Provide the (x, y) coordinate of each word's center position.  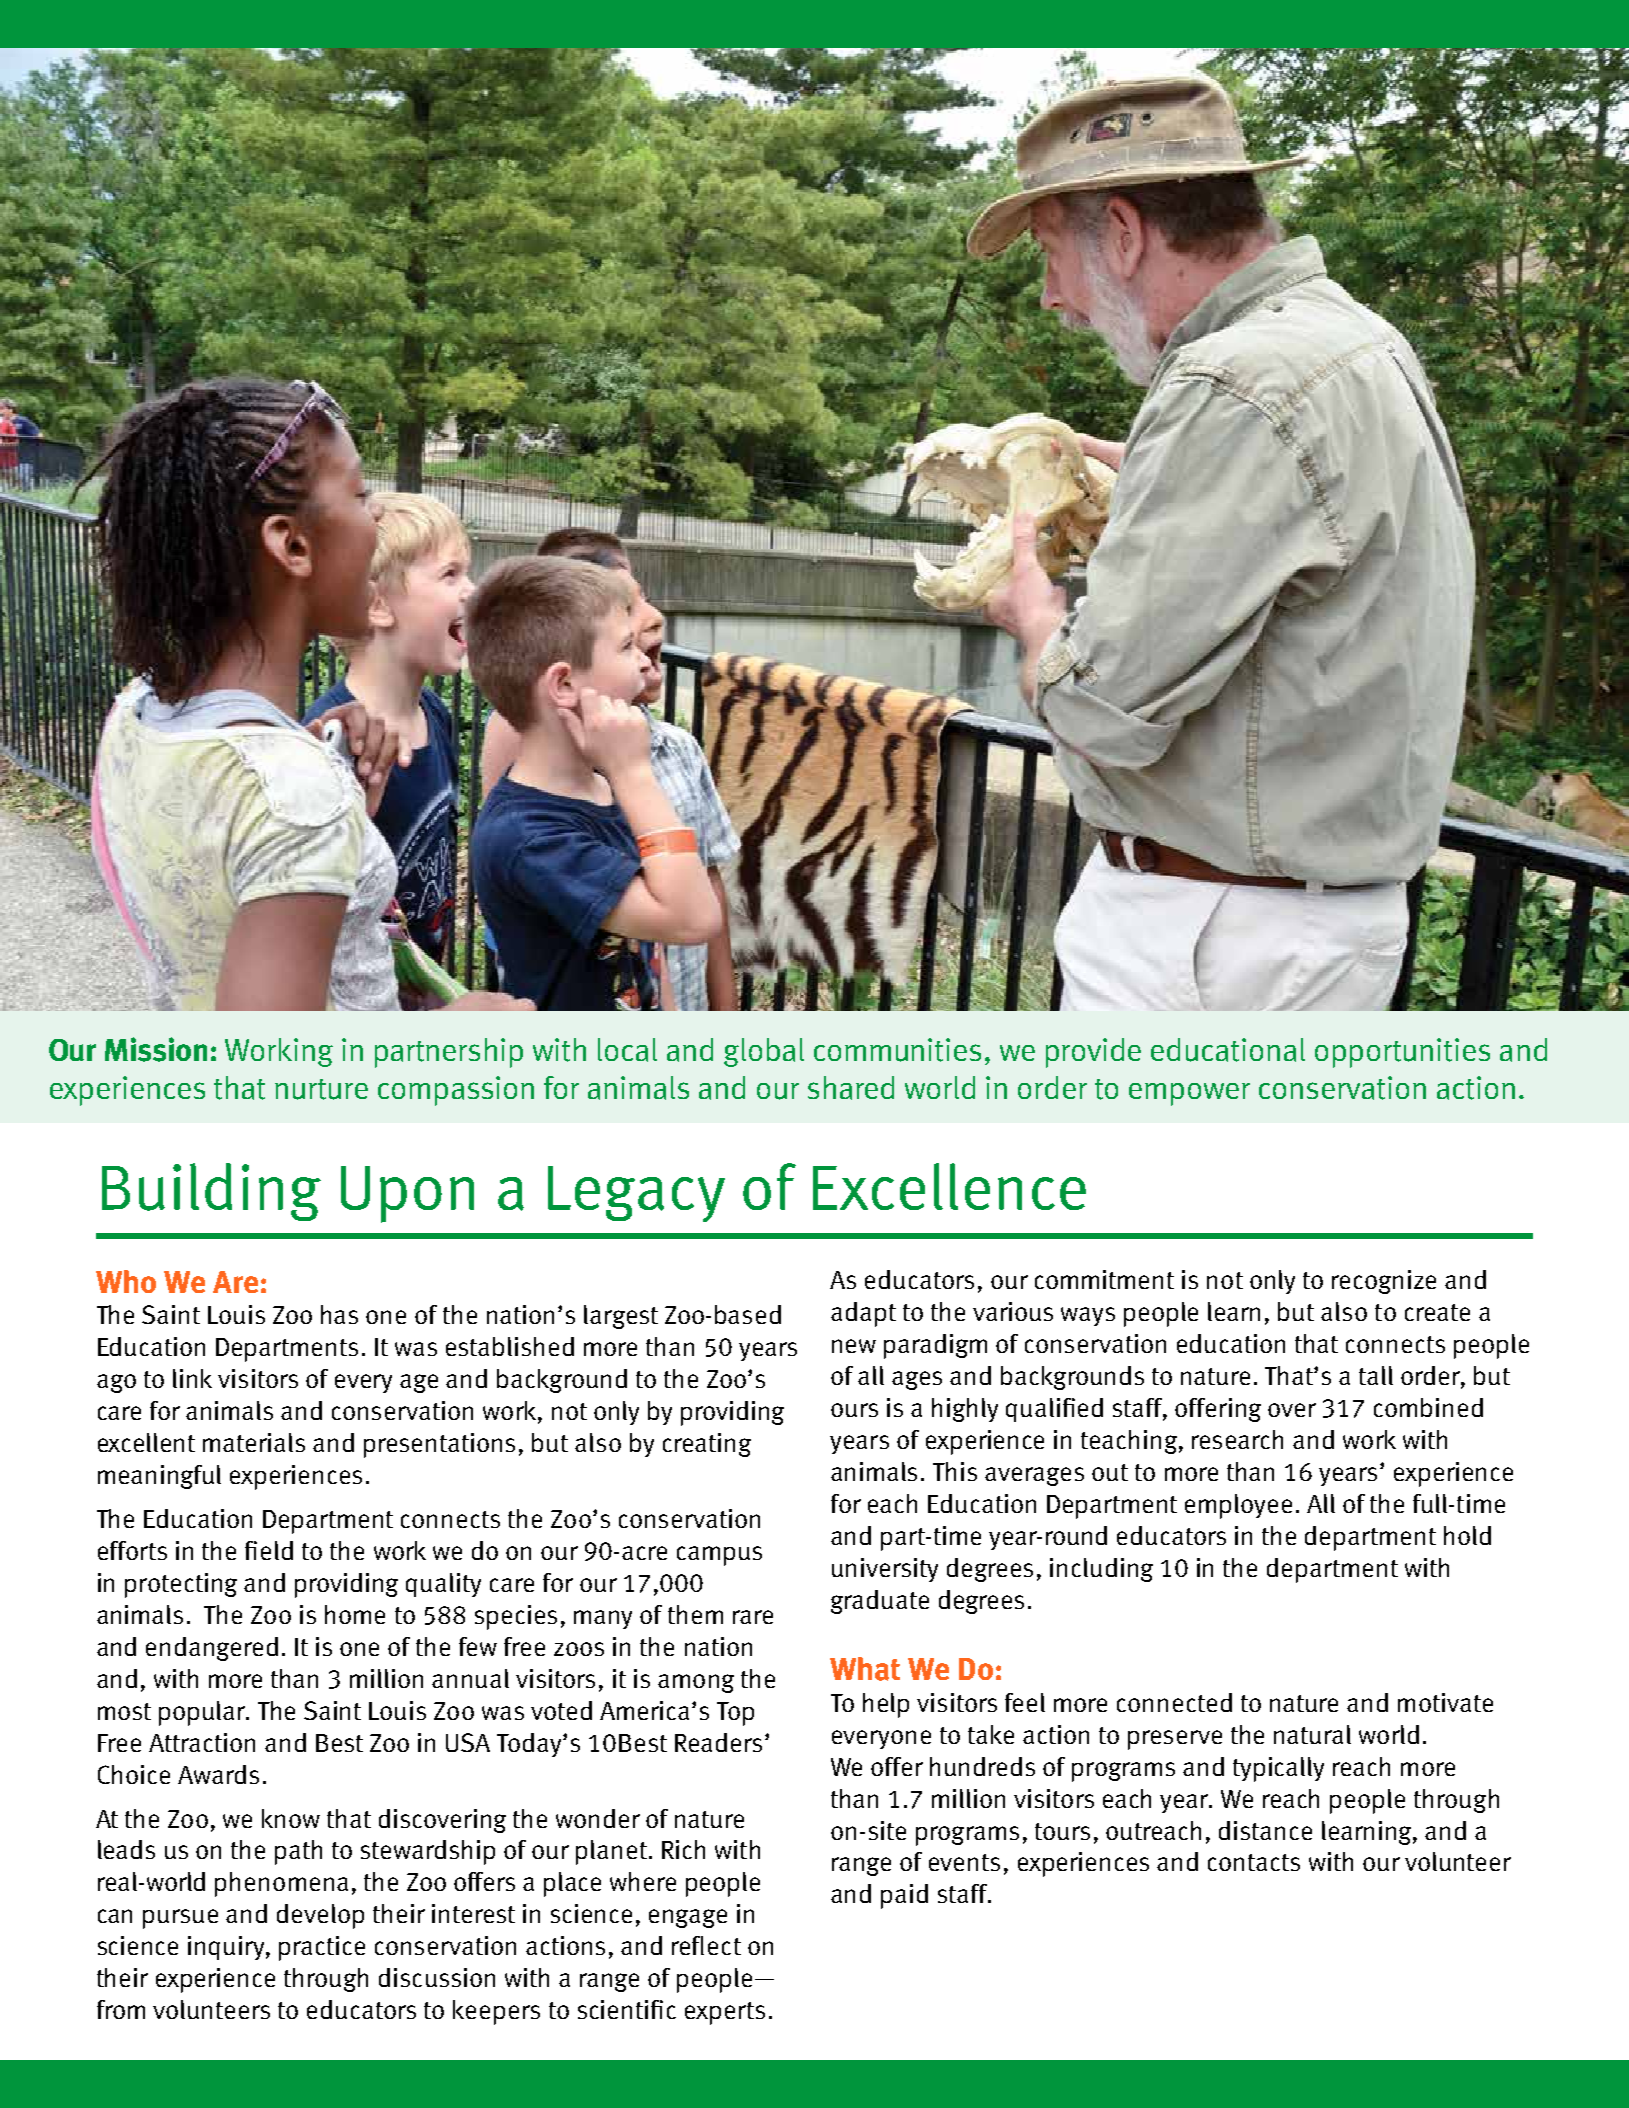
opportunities (1402, 1053)
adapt (863, 1314)
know (291, 1818)
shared (851, 1088)
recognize (1384, 1282)
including (1101, 1570)
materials (254, 1442)
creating (707, 1445)
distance (1265, 1830)
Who (126, 1281)
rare (753, 1617)
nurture (321, 1089)
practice (322, 1948)
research (1237, 1439)
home (355, 1614)
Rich (683, 1849)
